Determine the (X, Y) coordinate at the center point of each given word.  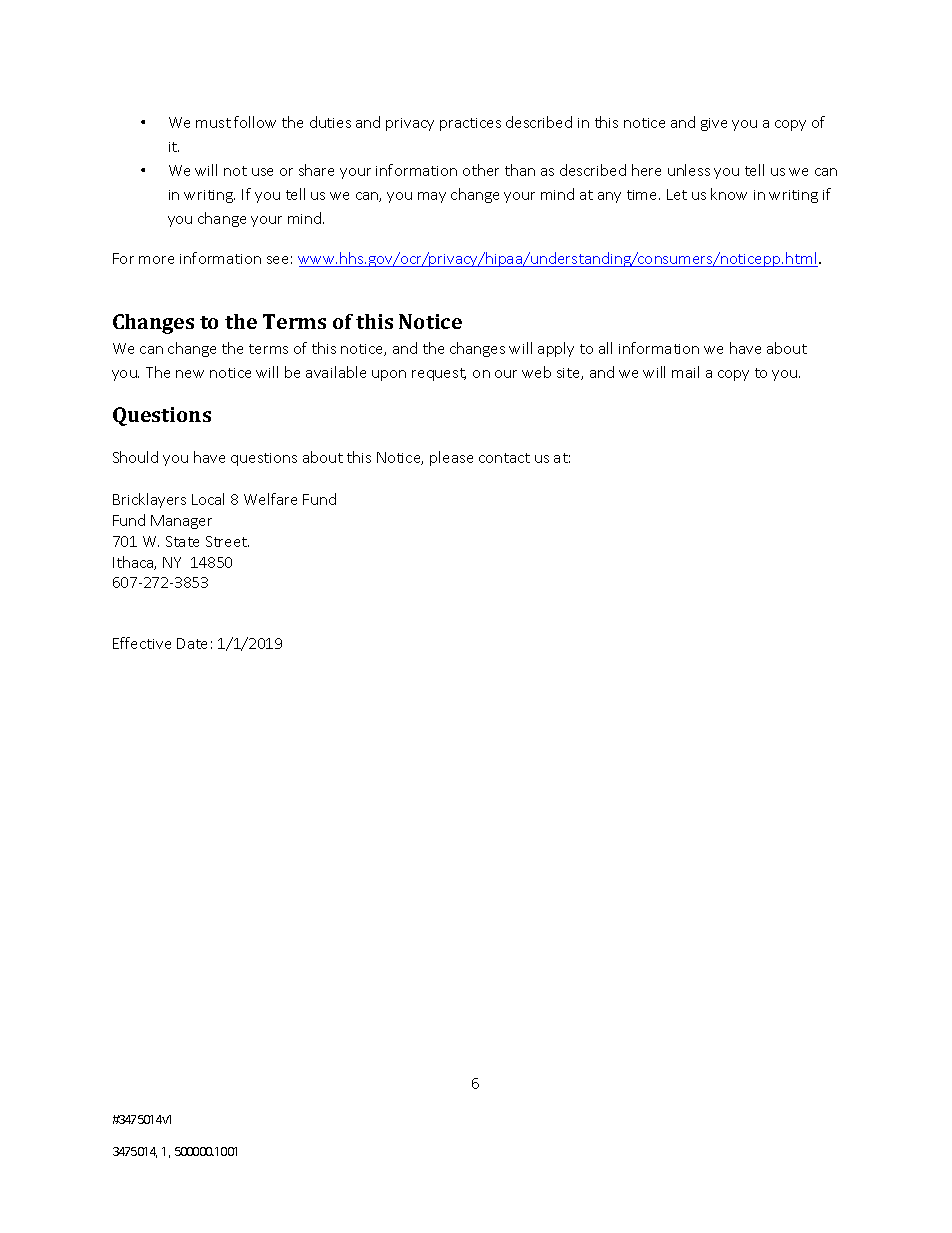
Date (192, 643)
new (190, 374)
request (439, 374)
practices (470, 124)
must (213, 123)
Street (227, 541)
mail (685, 372)
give (714, 124)
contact (504, 458)
